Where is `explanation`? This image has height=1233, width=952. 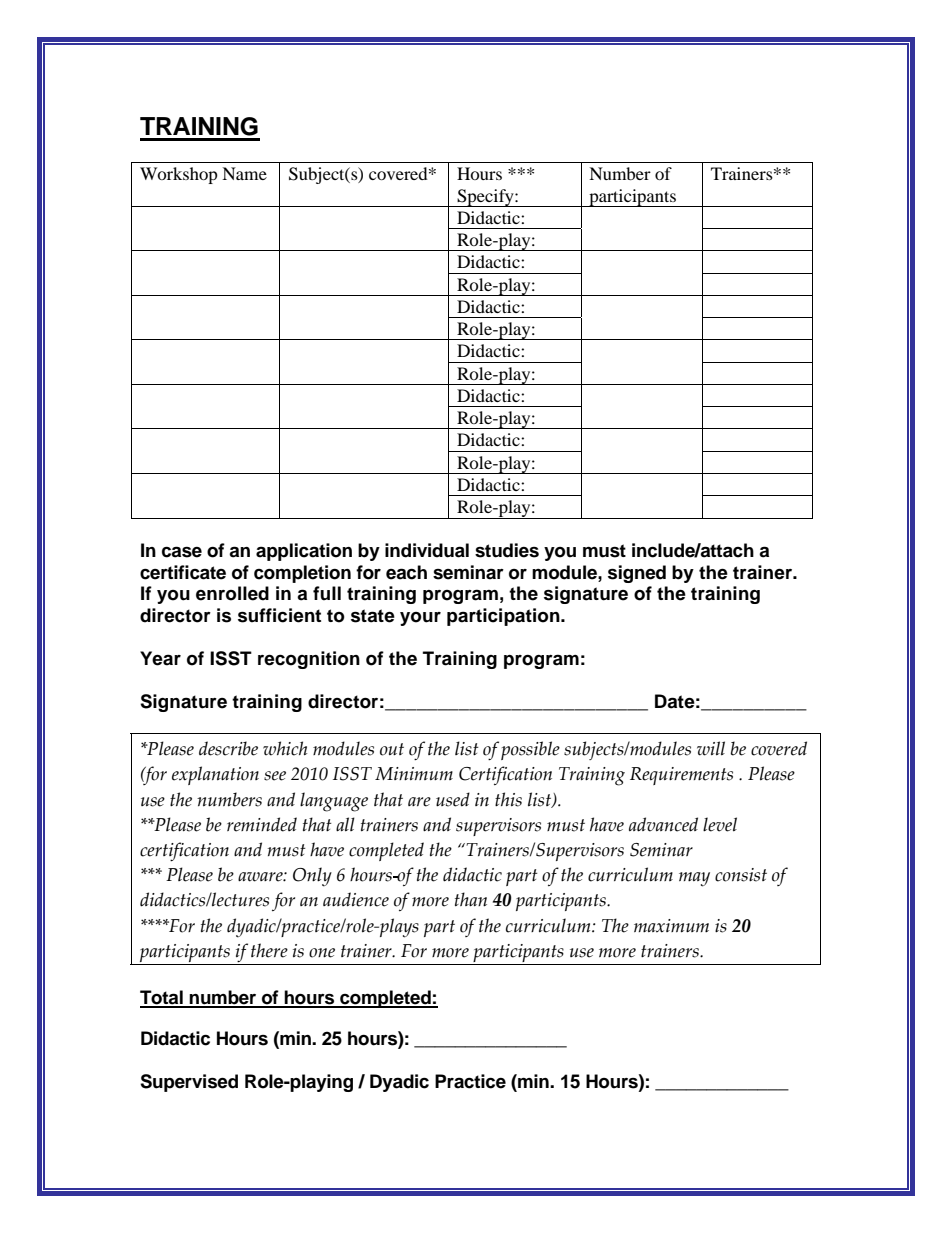
explanation is located at coordinates (215, 775).
